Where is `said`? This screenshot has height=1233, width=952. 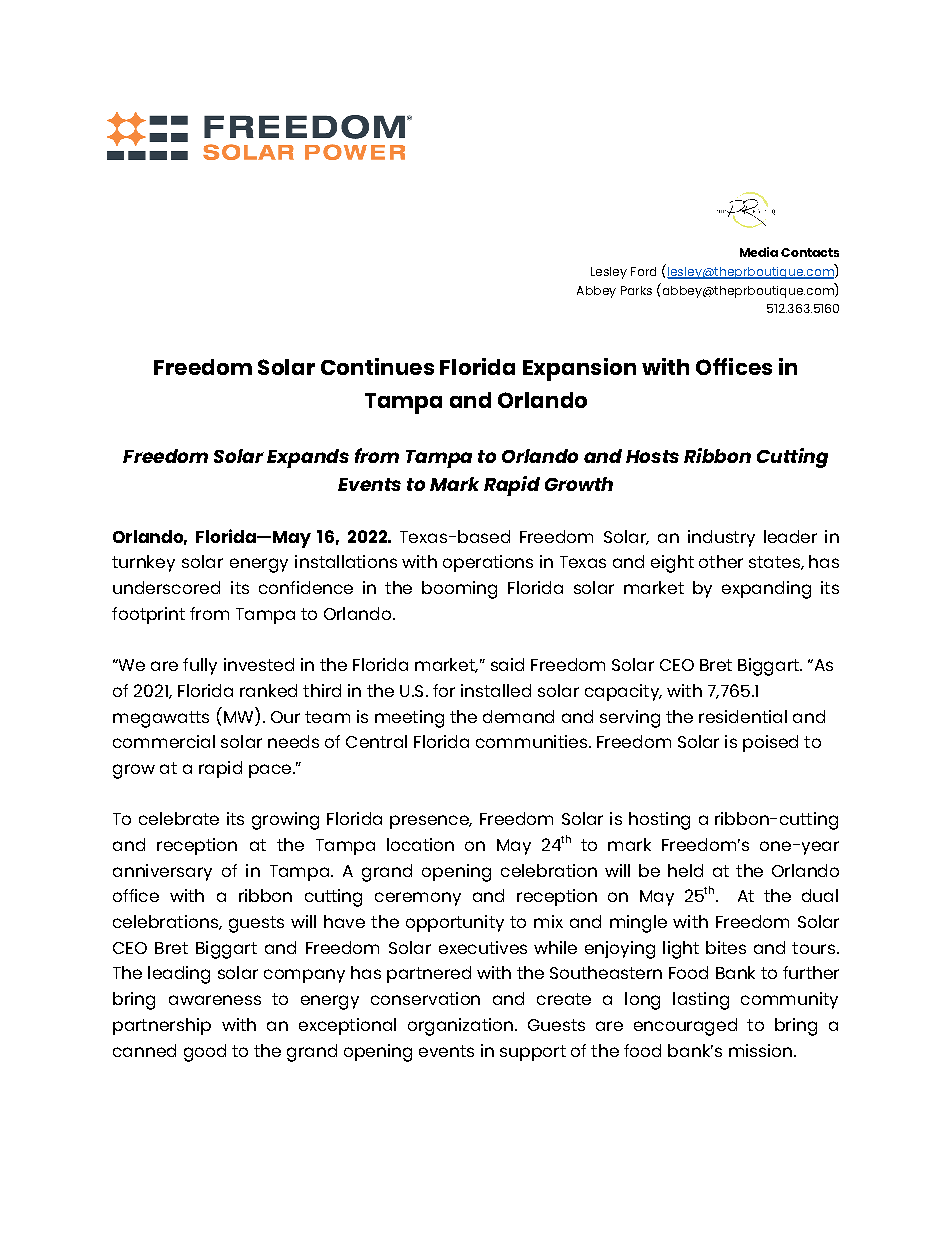
said is located at coordinates (507, 664).
